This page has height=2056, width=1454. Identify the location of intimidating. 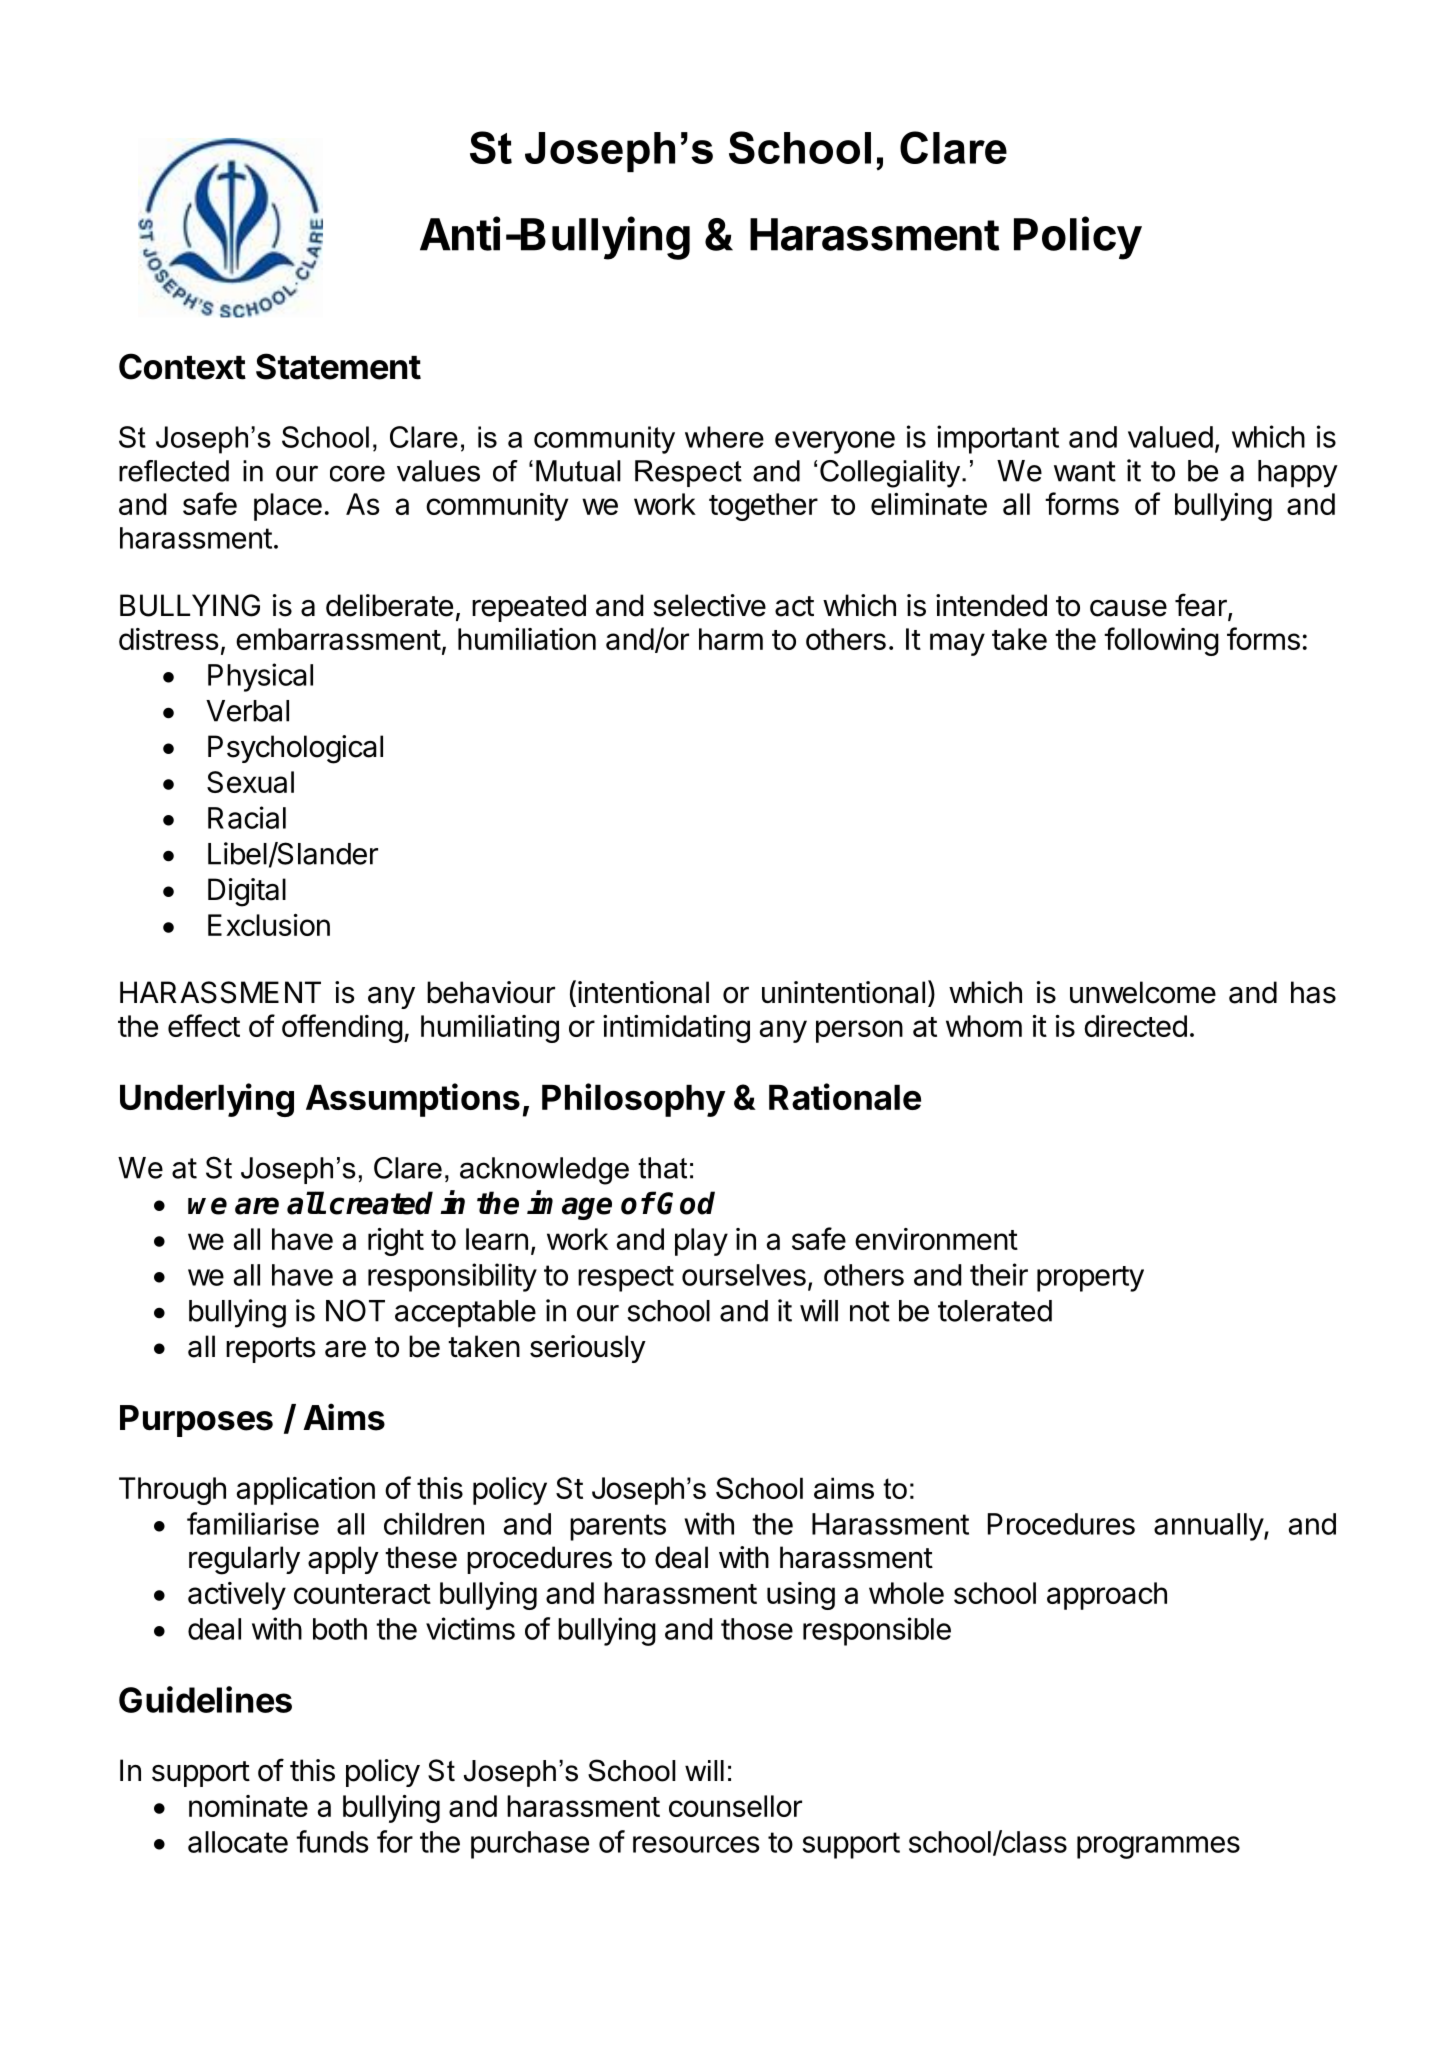
(676, 1029).
